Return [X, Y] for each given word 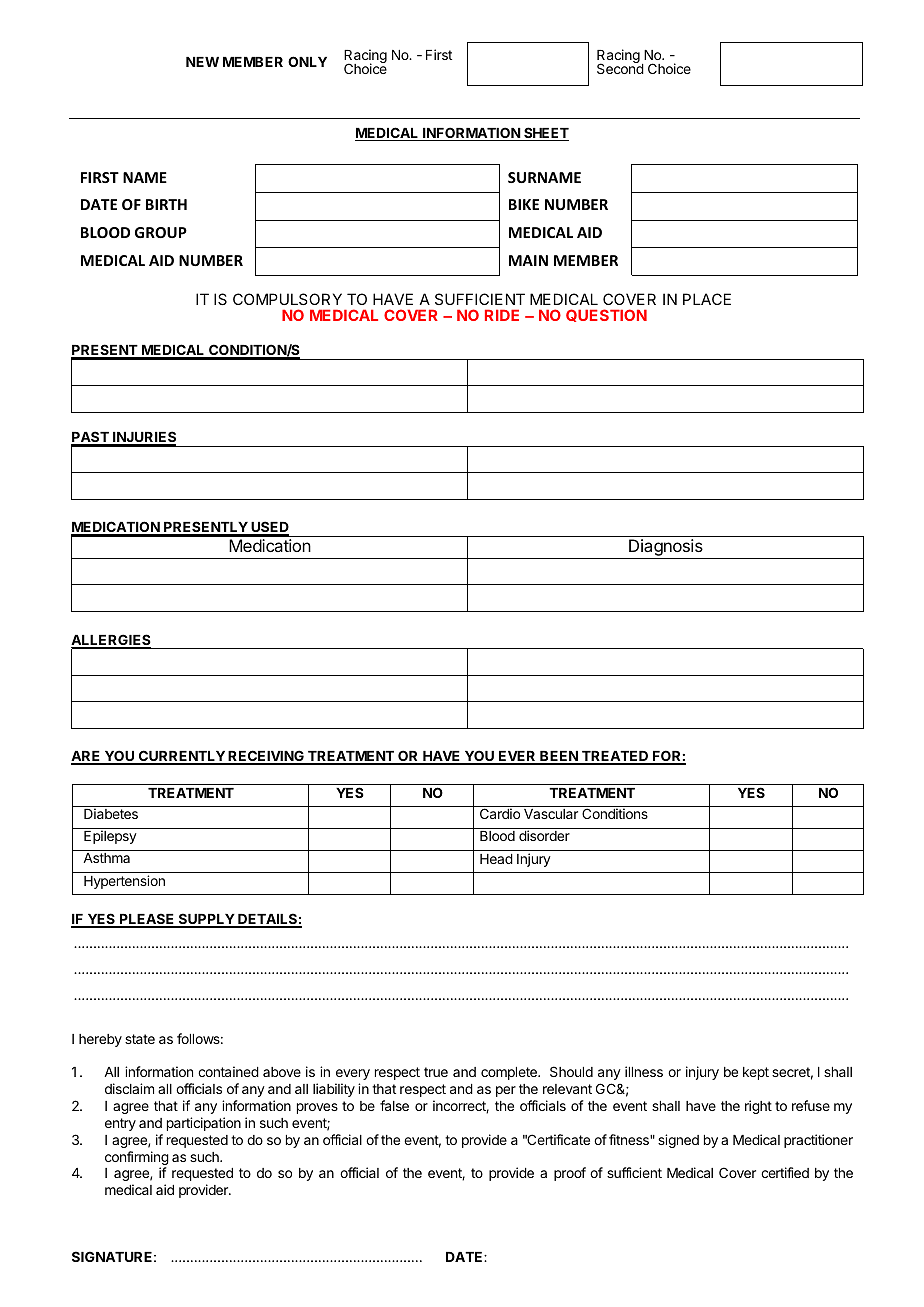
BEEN [559, 757]
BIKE [524, 204]
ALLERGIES [111, 641]
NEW [202, 62]
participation [204, 1124]
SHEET [545, 134]
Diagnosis [666, 549]
